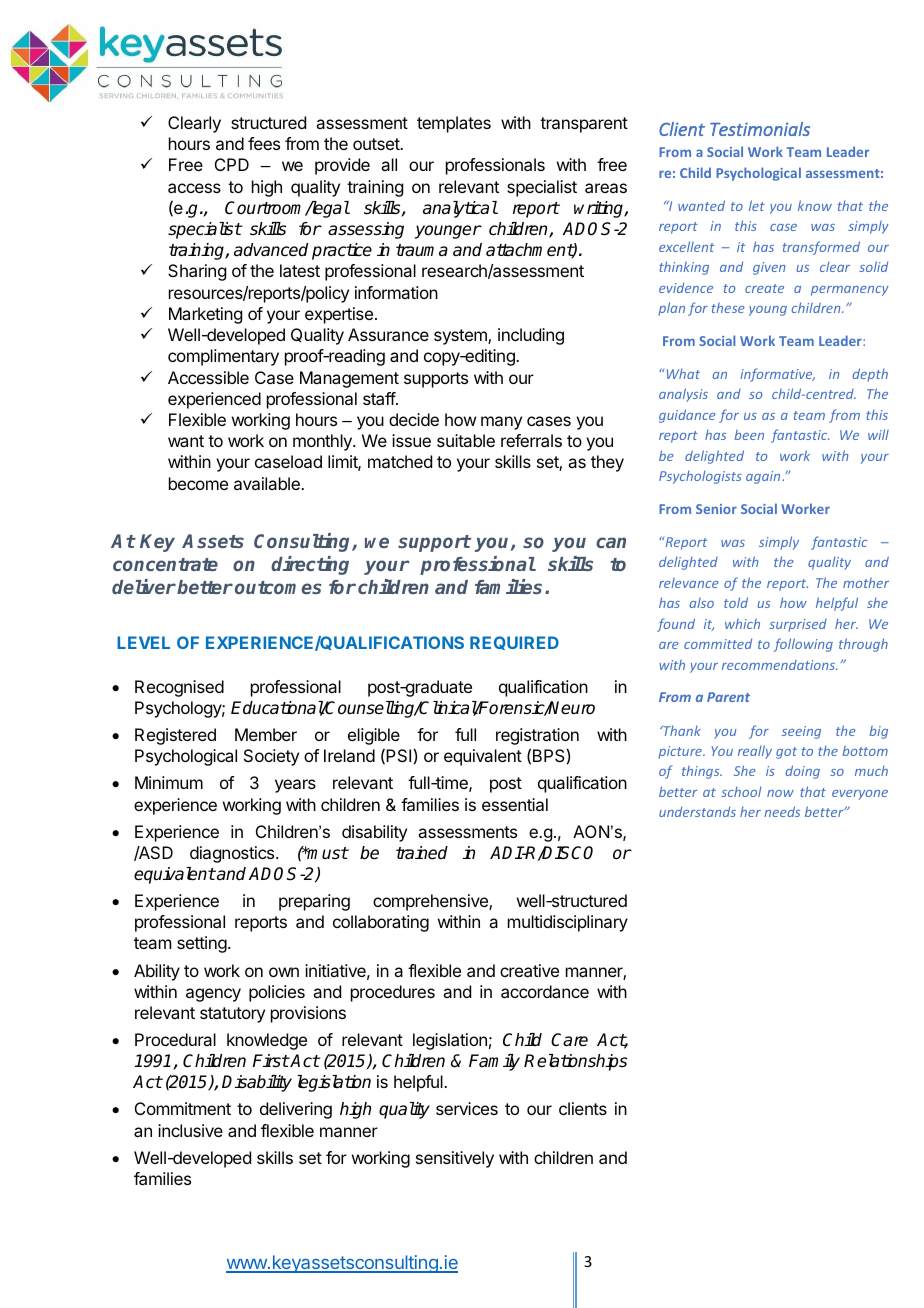 The width and height of the screenshot is (924, 1308). Describe the element at coordinates (760, 129) in the screenshot. I see `Testimonials` at that location.
